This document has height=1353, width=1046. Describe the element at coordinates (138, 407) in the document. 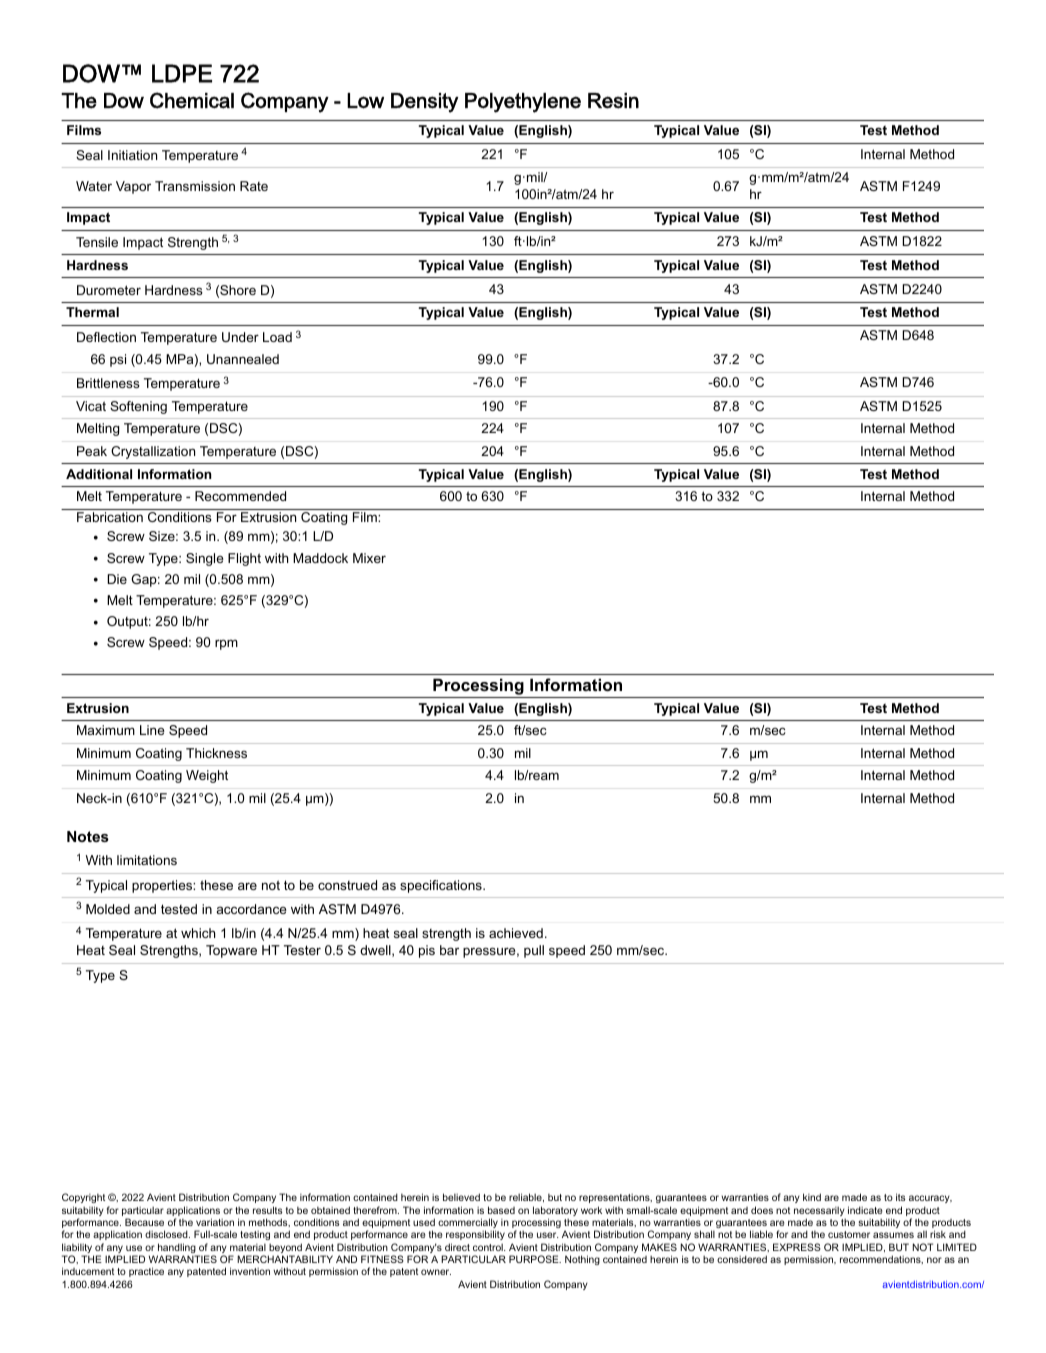

I see `Softening` at that location.
